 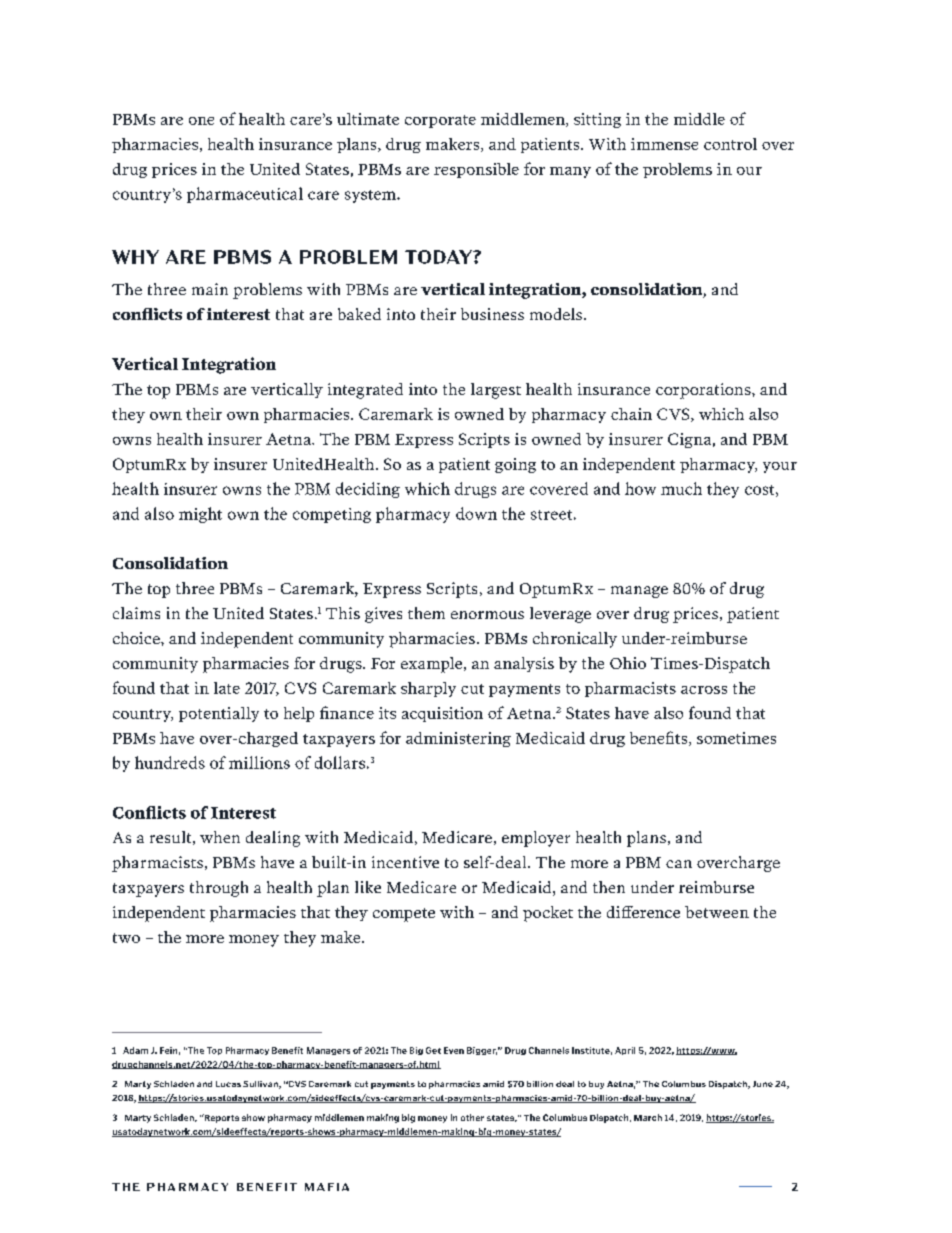 What do you see at coordinates (730, 144) in the screenshot?
I see `control` at bounding box center [730, 144].
